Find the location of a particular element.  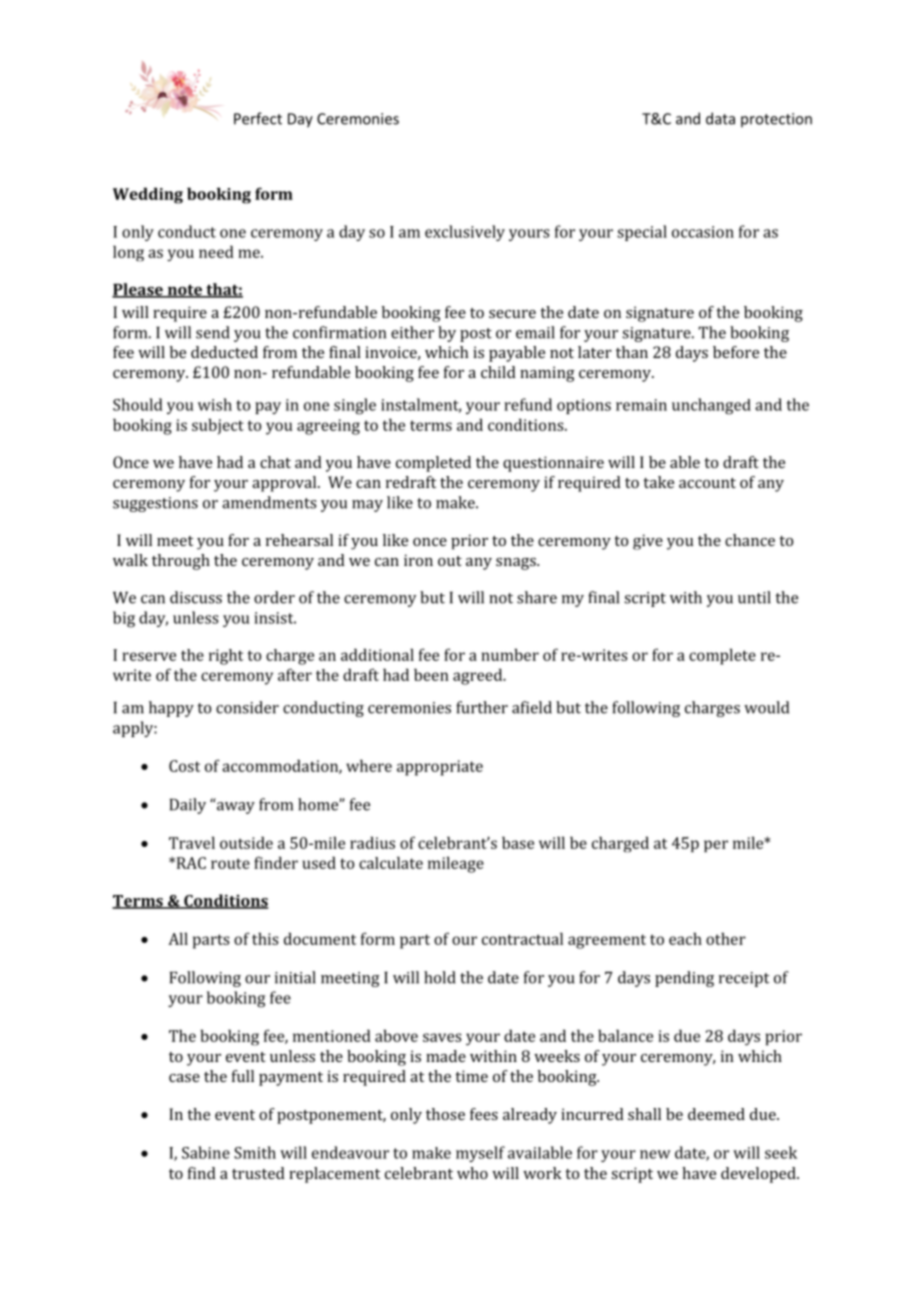

Daily is located at coordinates (188, 806).
